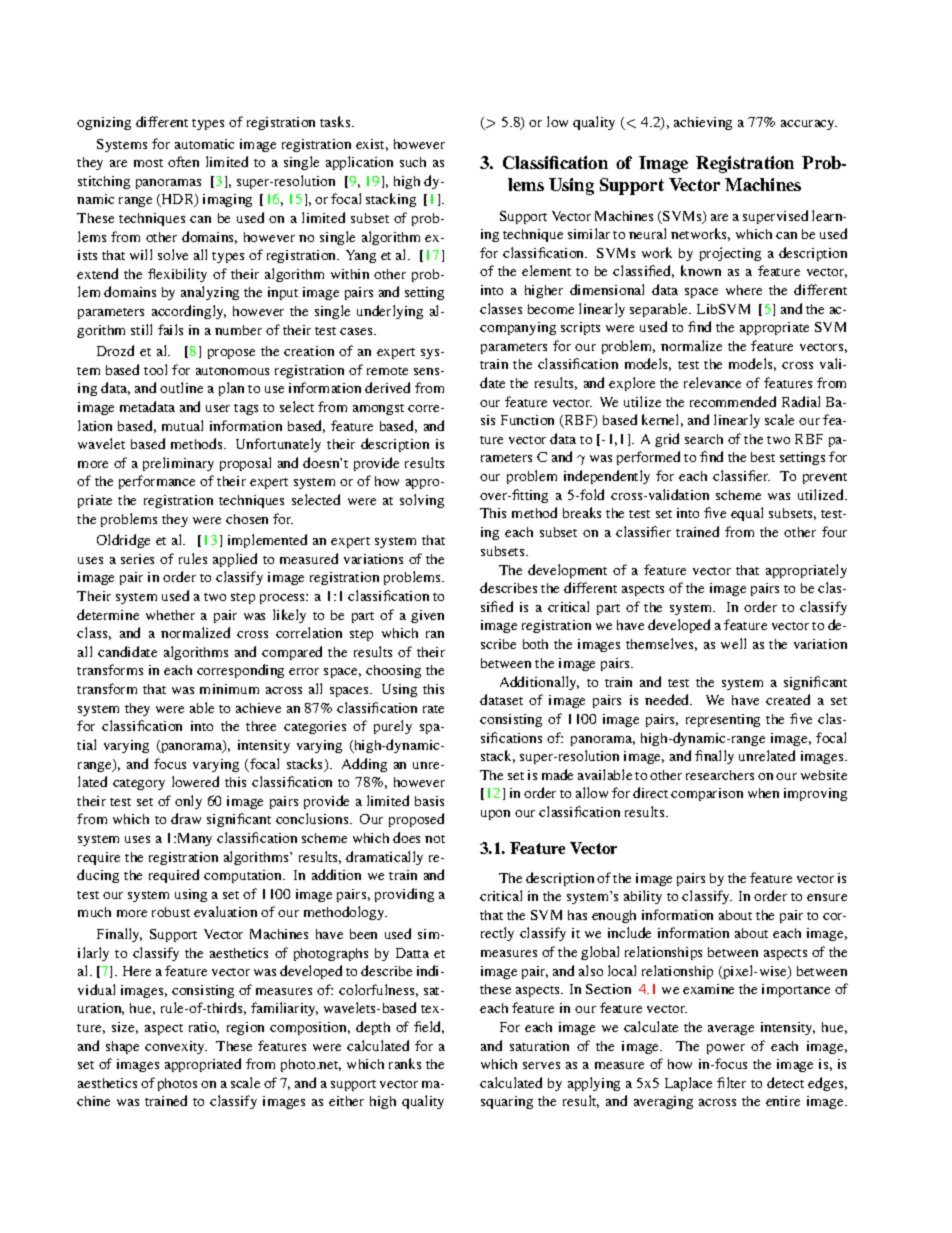  What do you see at coordinates (703, 123) in the image?
I see `achieving` at bounding box center [703, 123].
